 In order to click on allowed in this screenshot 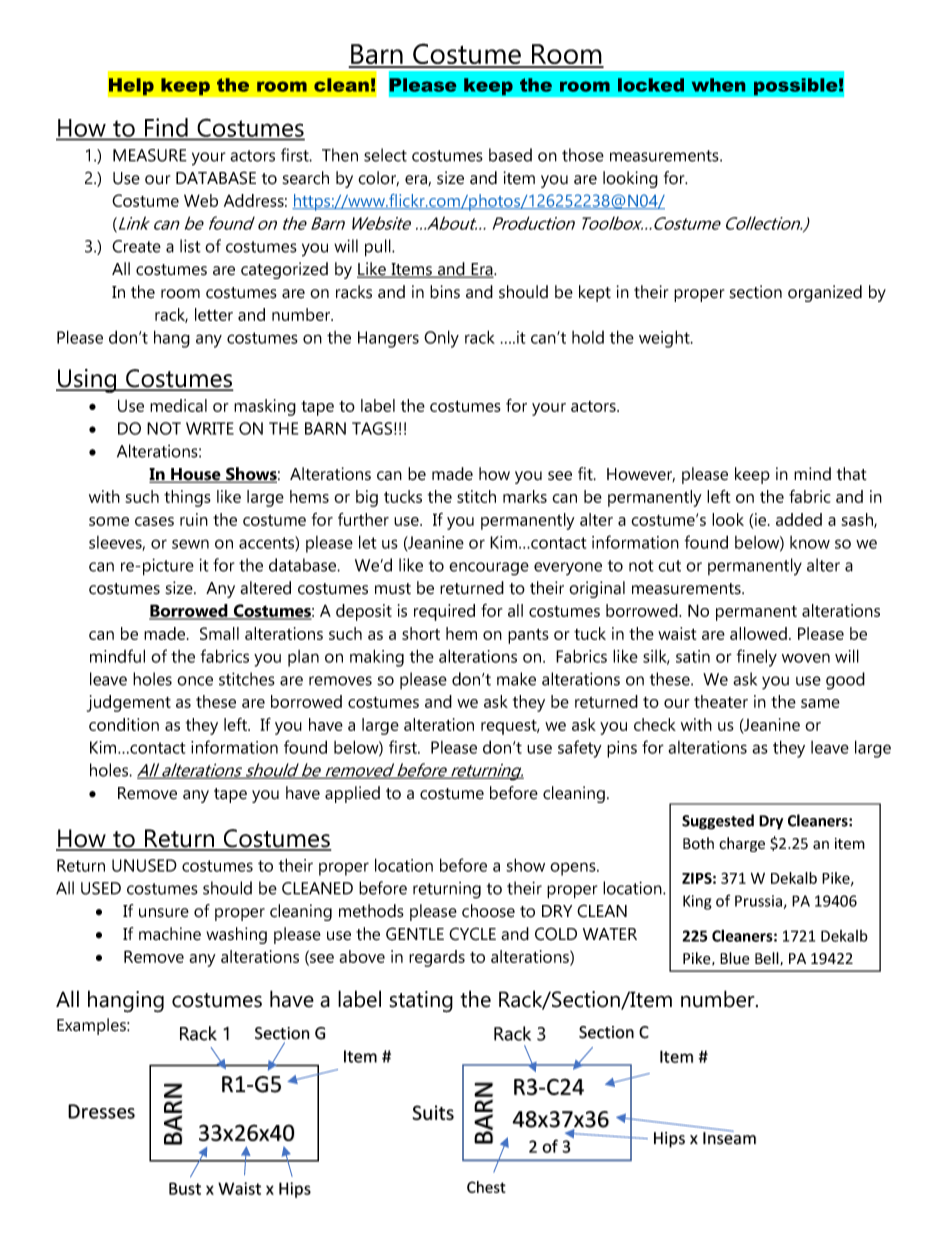, I will do `click(758, 633)`.
